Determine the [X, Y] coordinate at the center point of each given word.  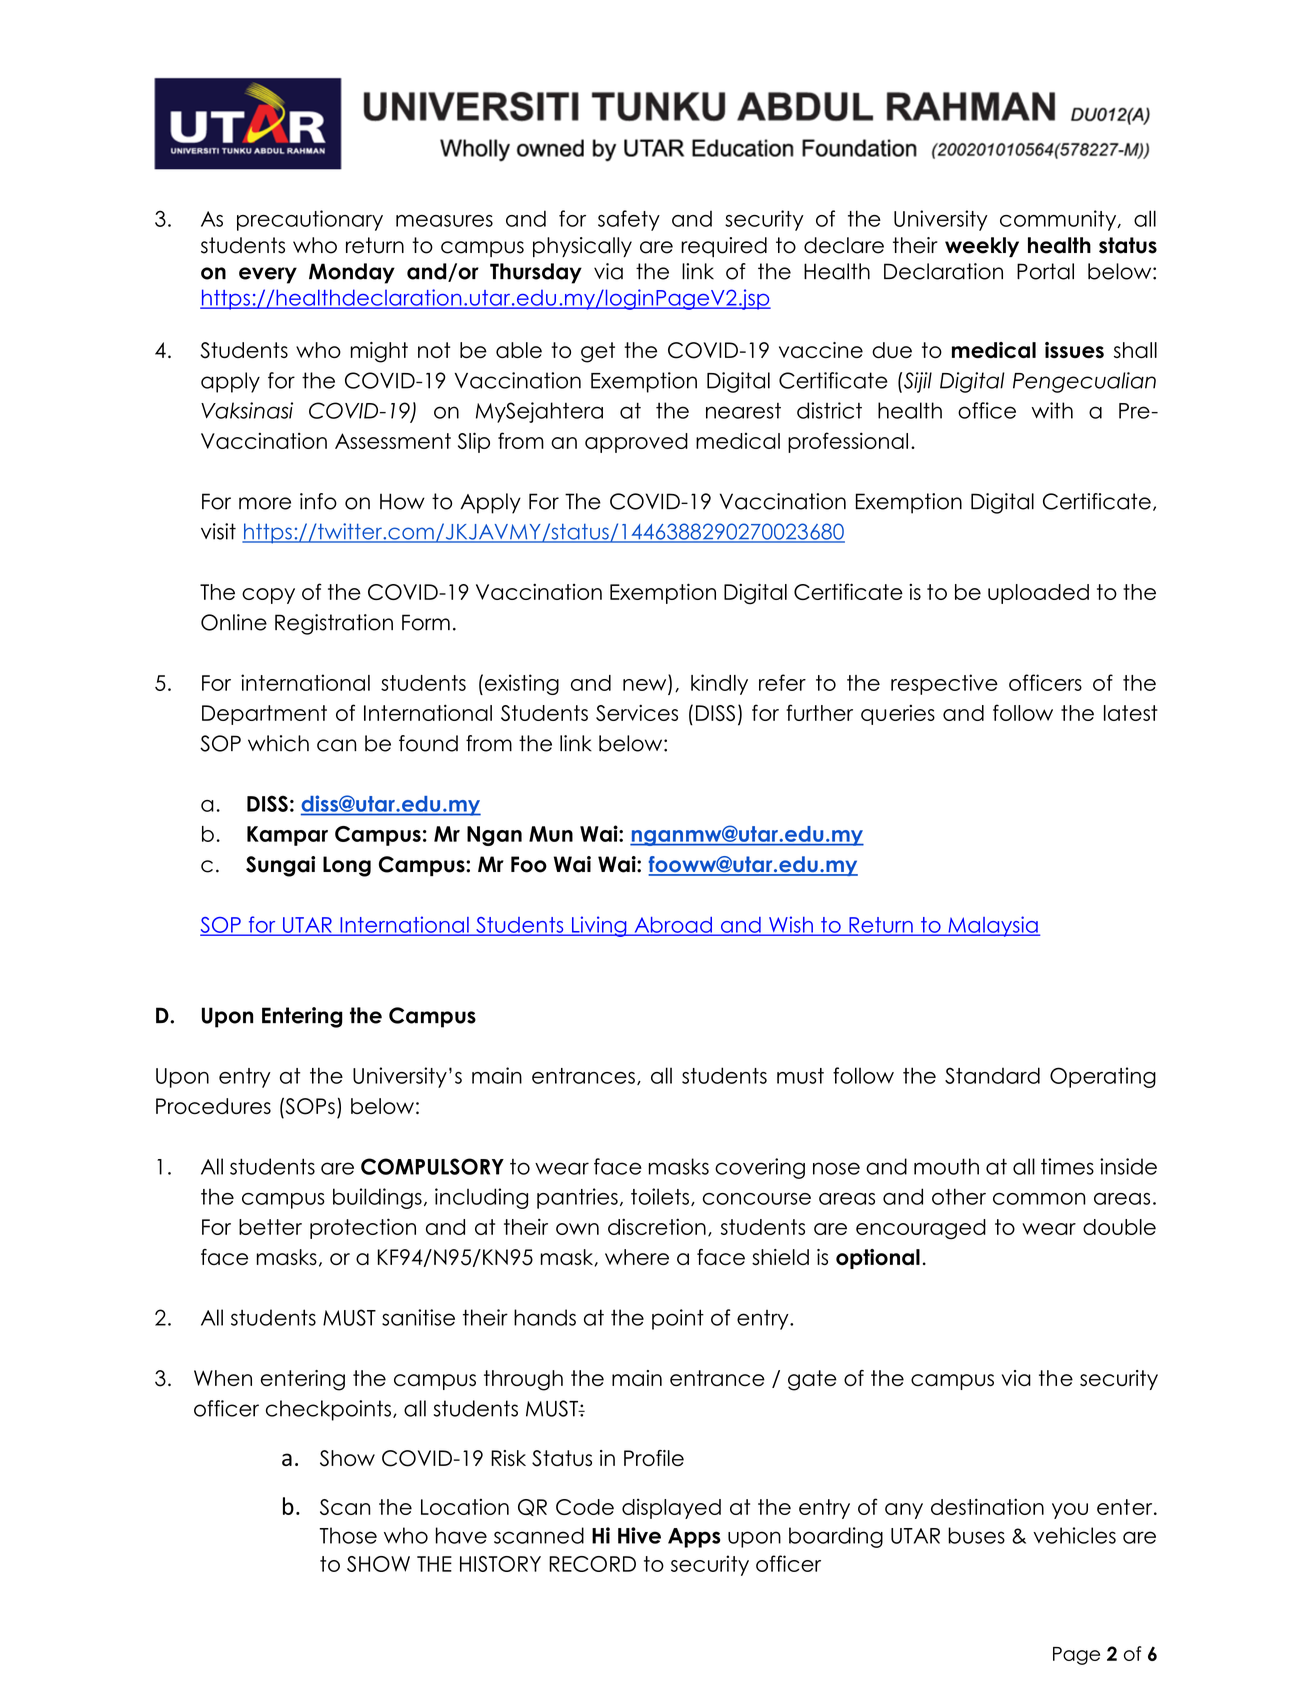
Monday [352, 273]
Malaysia [993, 926]
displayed [671, 1508]
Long [347, 866]
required [724, 247]
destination [987, 1506]
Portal [1045, 271]
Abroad [673, 926]
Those [348, 1535]
